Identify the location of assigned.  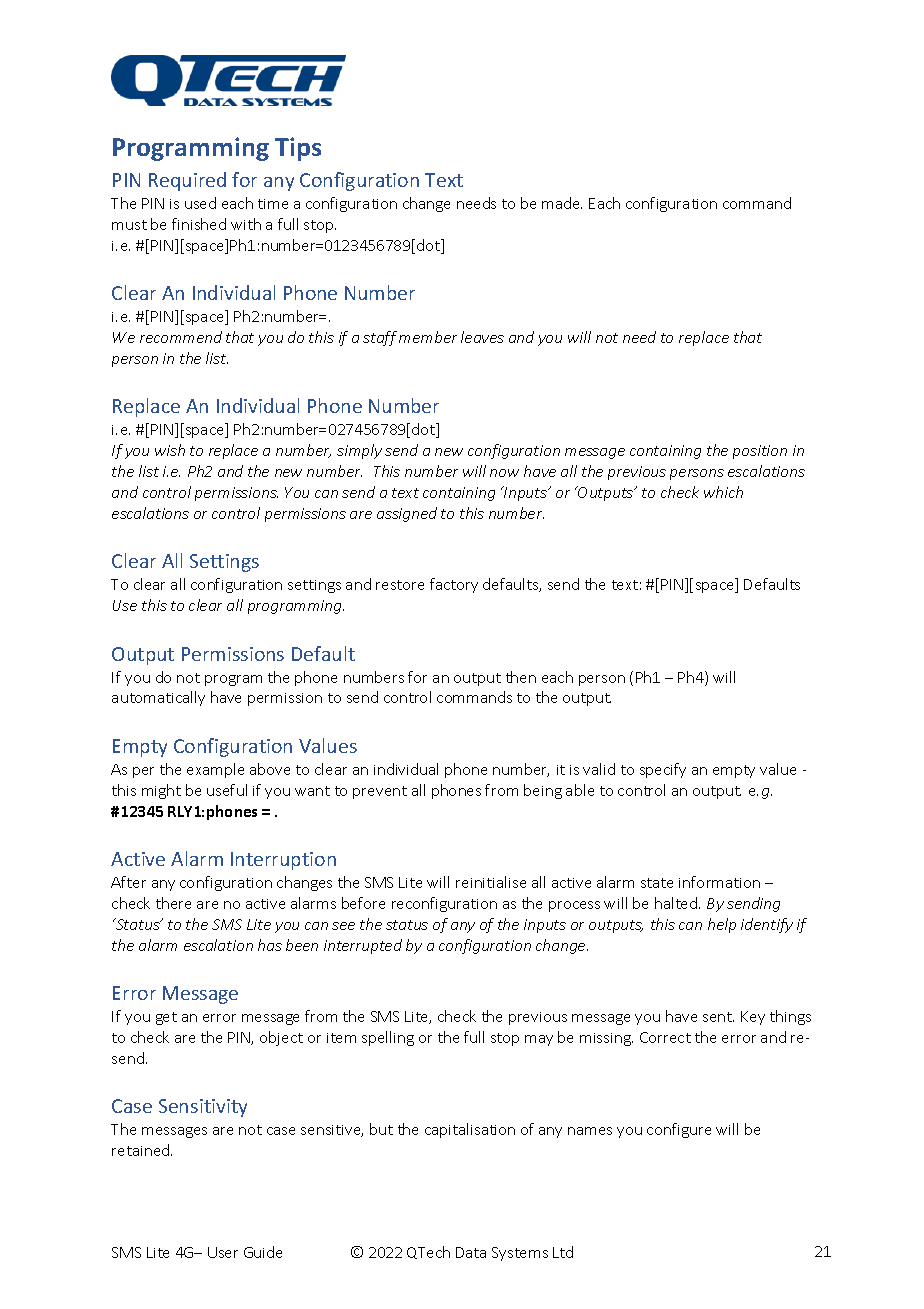
(407, 514).
